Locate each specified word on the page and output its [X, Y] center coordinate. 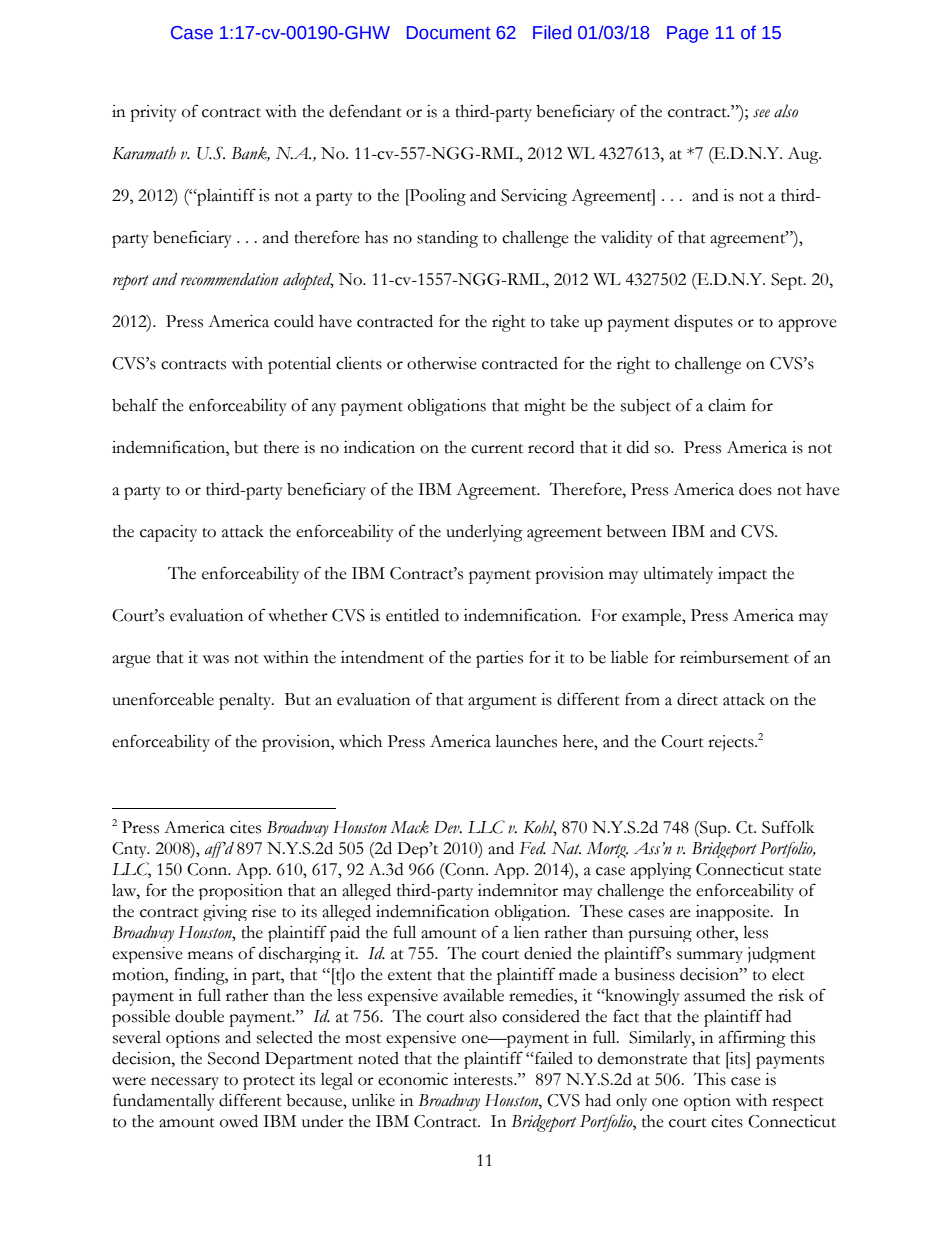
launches [526, 741]
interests [484, 1079]
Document [449, 33]
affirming [752, 1039]
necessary [185, 1083]
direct [697, 699]
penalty [246, 701]
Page [687, 34]
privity [153, 113]
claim [727, 405]
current [497, 449]
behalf [135, 405]
